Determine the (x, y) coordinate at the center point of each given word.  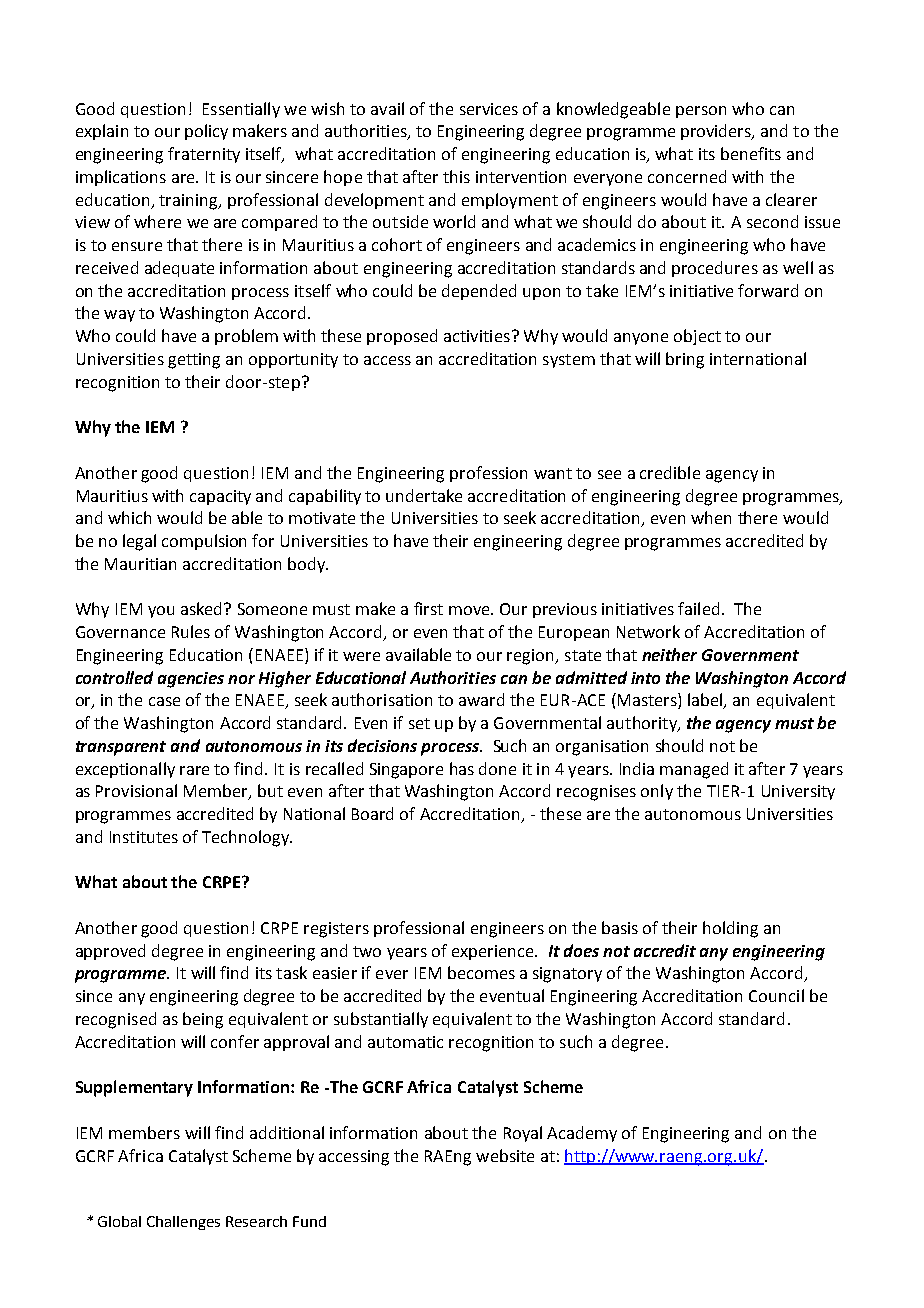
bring (685, 360)
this (456, 176)
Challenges (183, 1223)
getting (194, 361)
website (505, 1155)
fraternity (204, 155)
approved (110, 952)
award (481, 699)
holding (730, 929)
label (706, 701)
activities (477, 336)
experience (494, 952)
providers (717, 132)
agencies (191, 680)
